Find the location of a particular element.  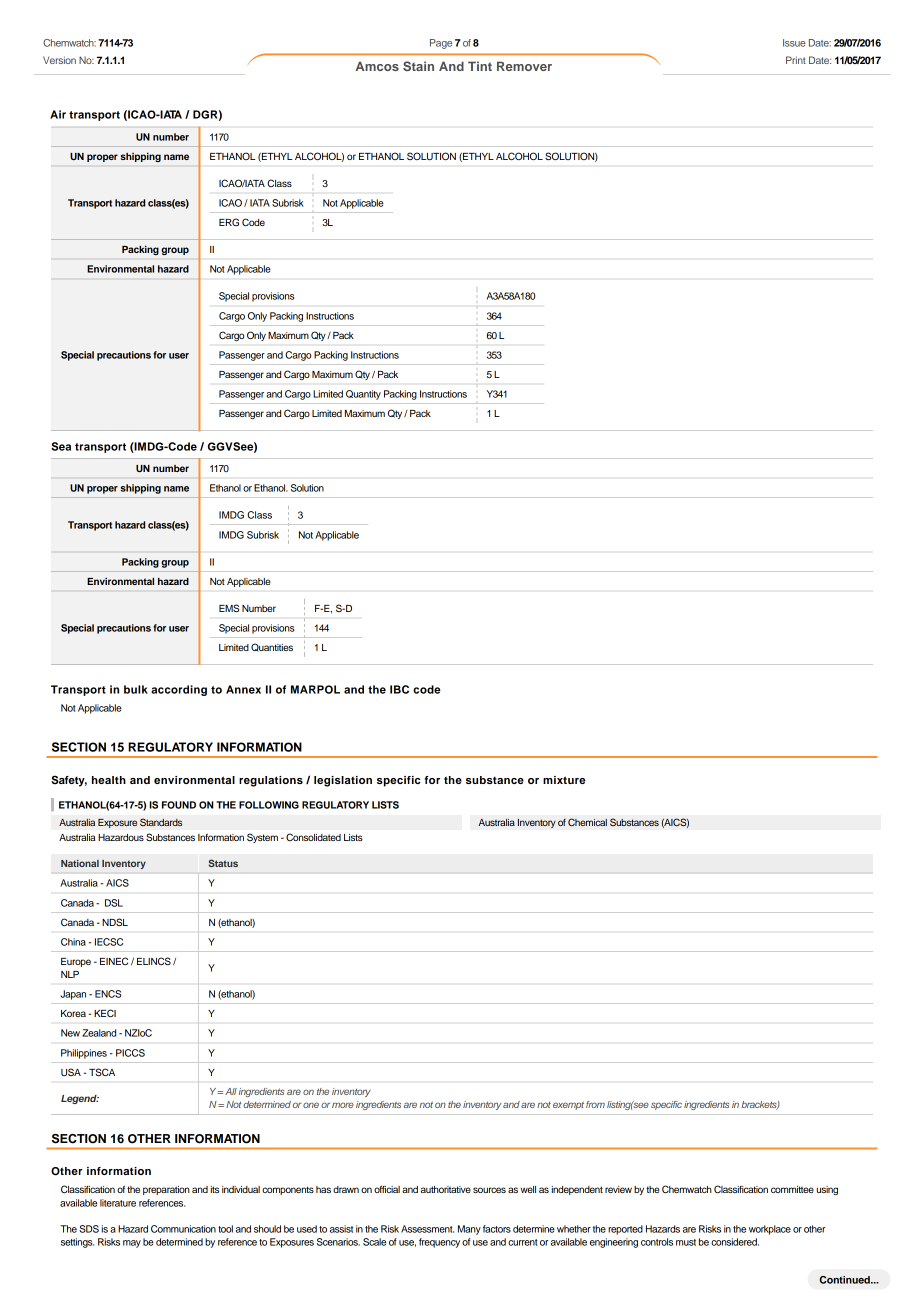

Standards is located at coordinates (161, 822).
